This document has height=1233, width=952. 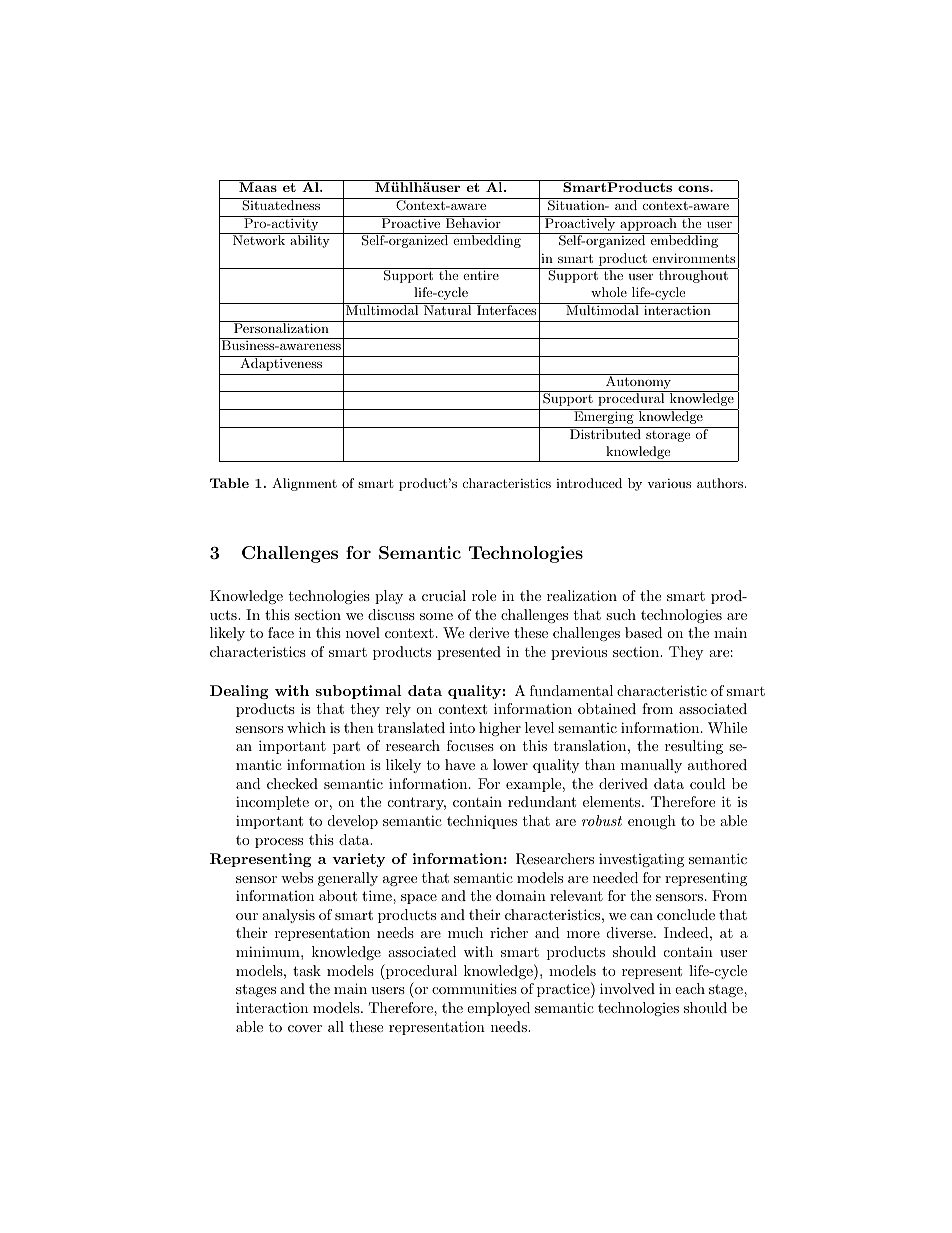 What do you see at coordinates (648, 223) in the document?
I see `approach` at bounding box center [648, 223].
